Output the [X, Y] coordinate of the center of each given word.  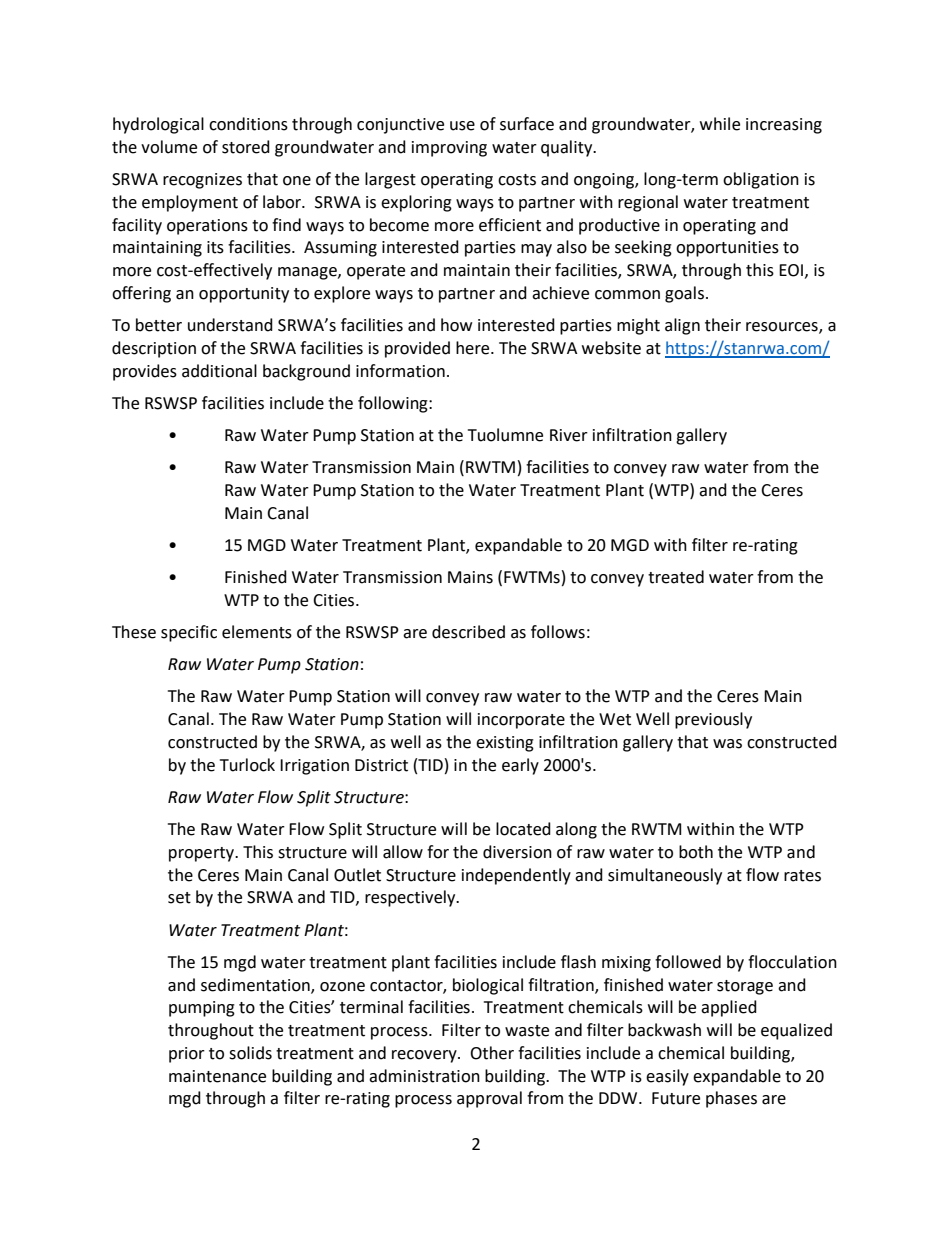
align [682, 326]
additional [219, 371]
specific [189, 633]
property [202, 854]
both [696, 852]
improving [449, 149]
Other [492, 1053]
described [468, 632]
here [474, 348]
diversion [517, 852]
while [720, 124]
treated [676, 577]
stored [246, 147]
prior [187, 1055]
